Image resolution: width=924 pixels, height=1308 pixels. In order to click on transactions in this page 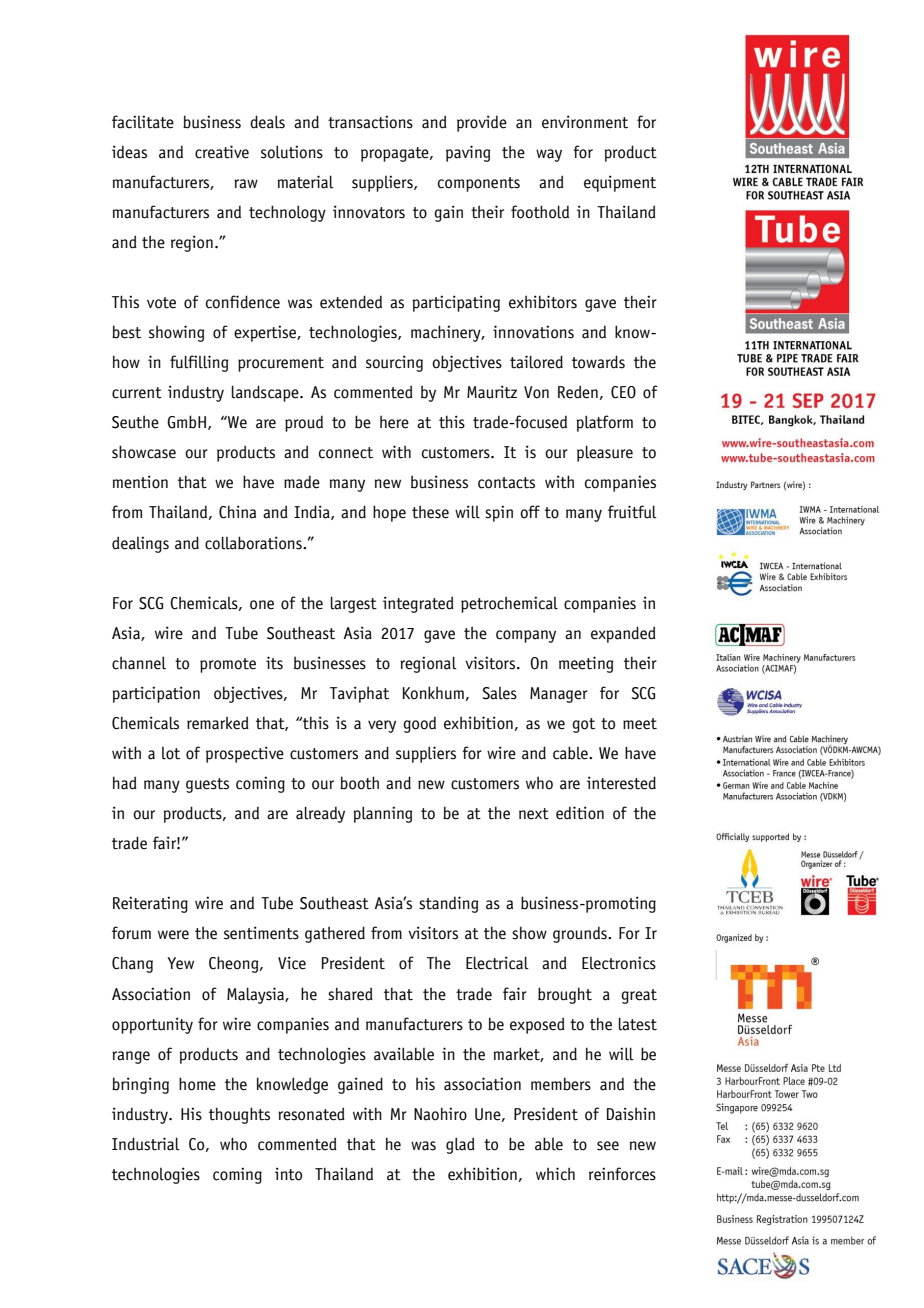, I will do `click(370, 122)`.
